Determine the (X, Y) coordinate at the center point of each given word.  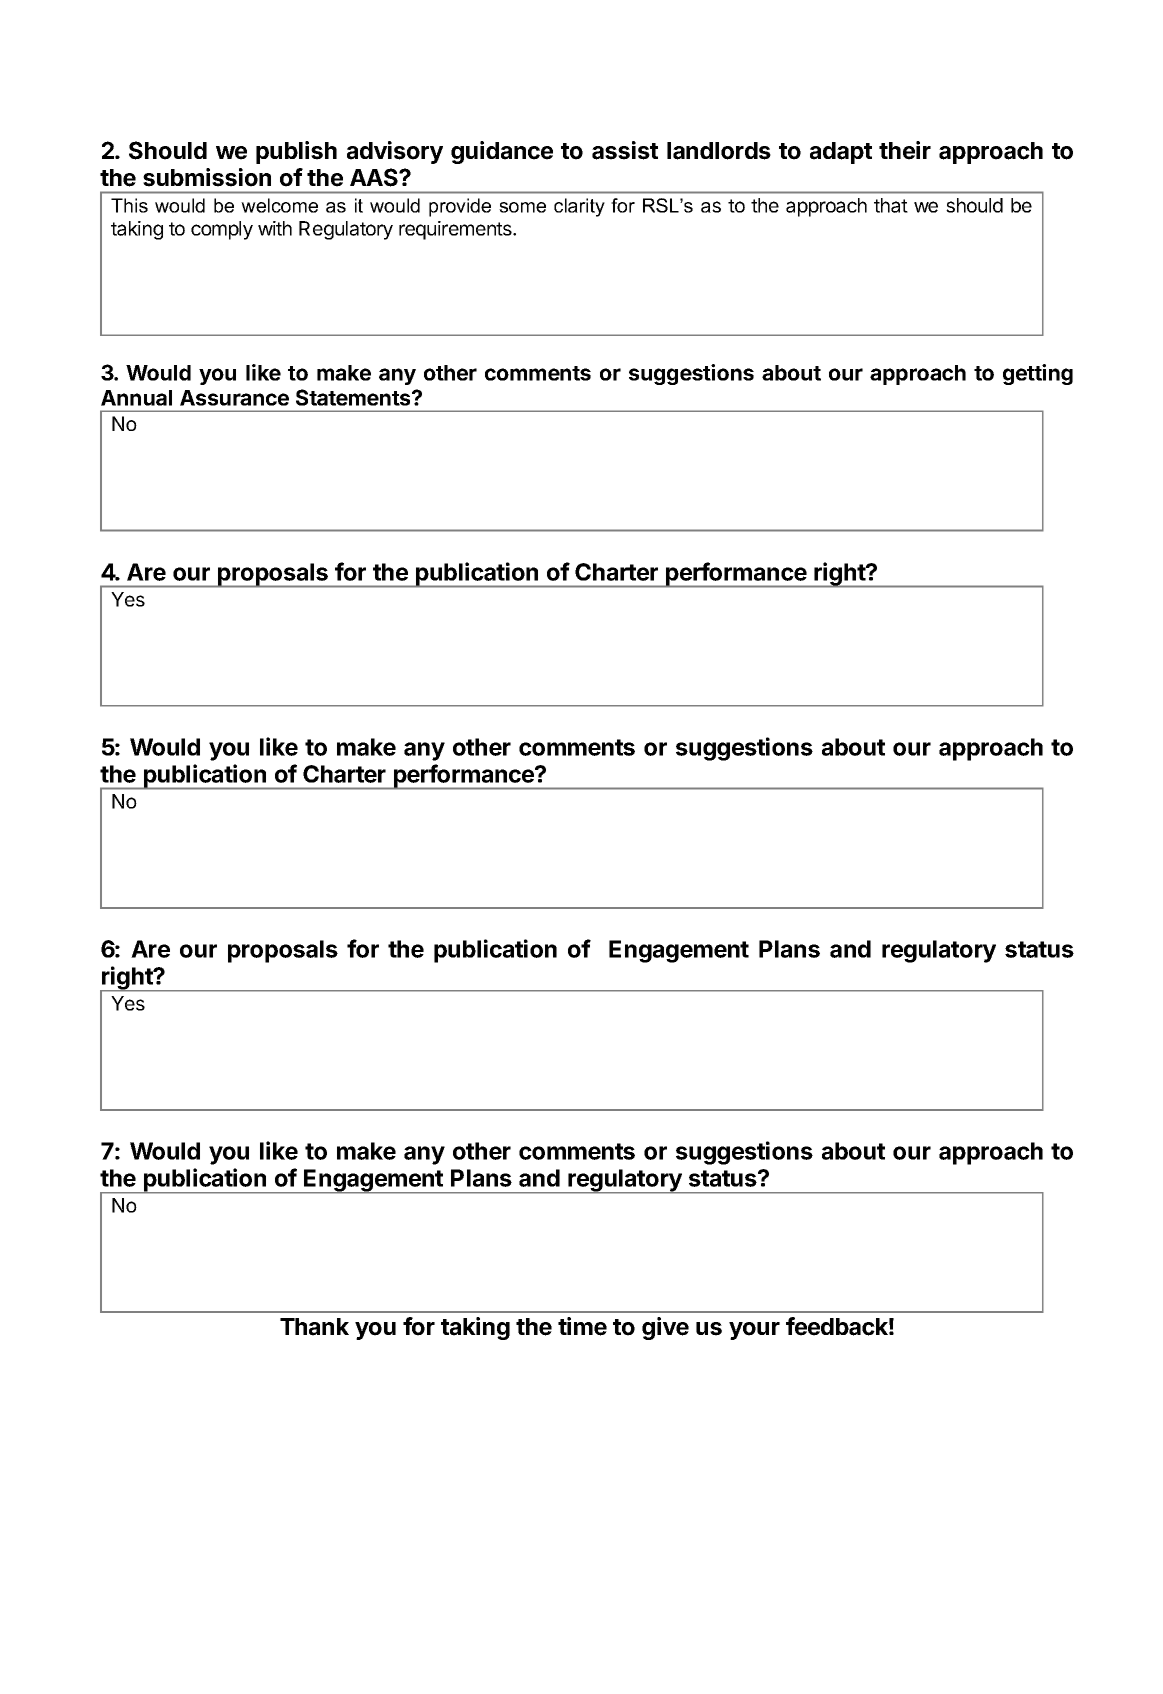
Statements (354, 397)
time (582, 1326)
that (891, 205)
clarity (579, 207)
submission (207, 177)
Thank (314, 1327)
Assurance (234, 398)
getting (1038, 374)
